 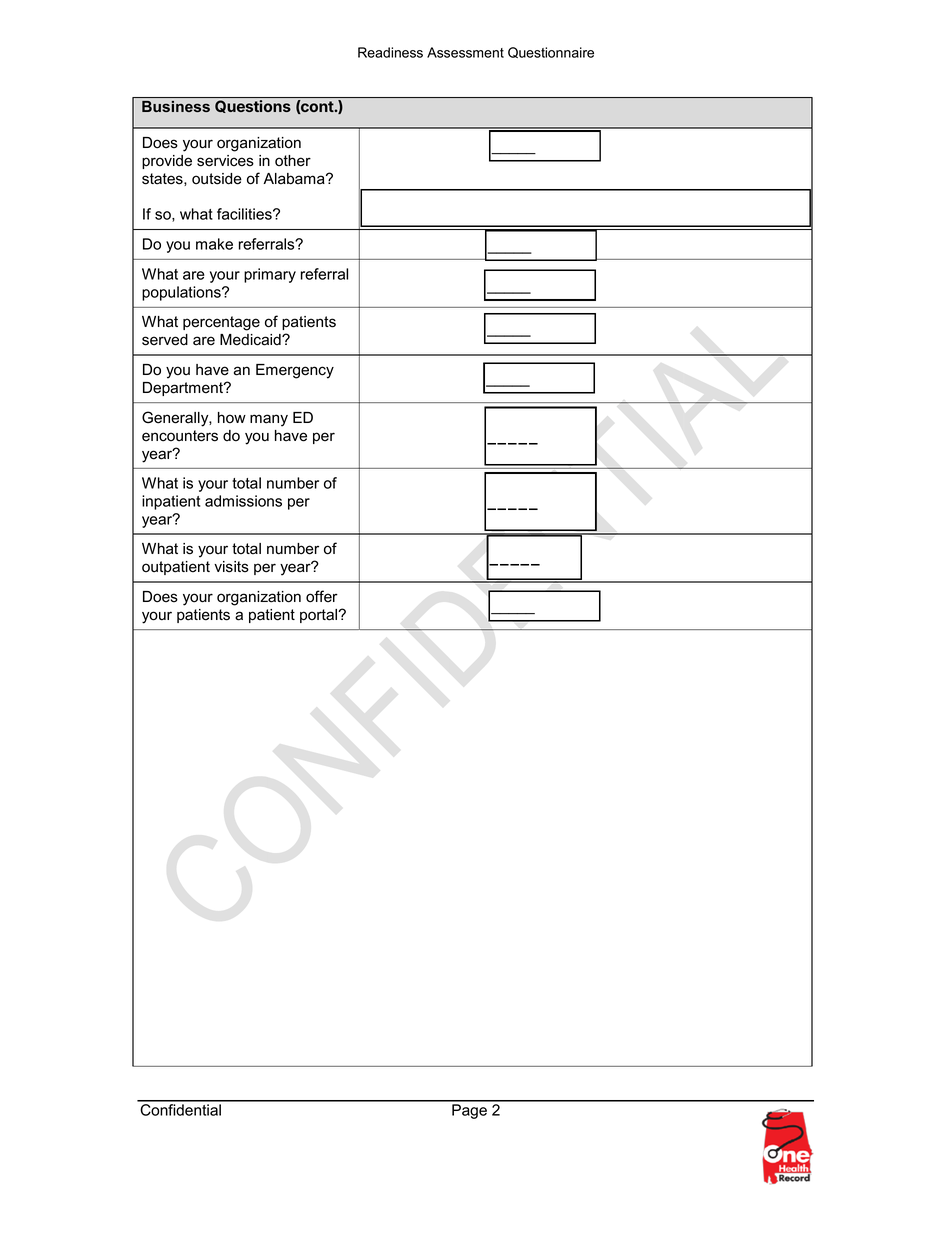 I want to click on admissions, so click(x=243, y=501).
